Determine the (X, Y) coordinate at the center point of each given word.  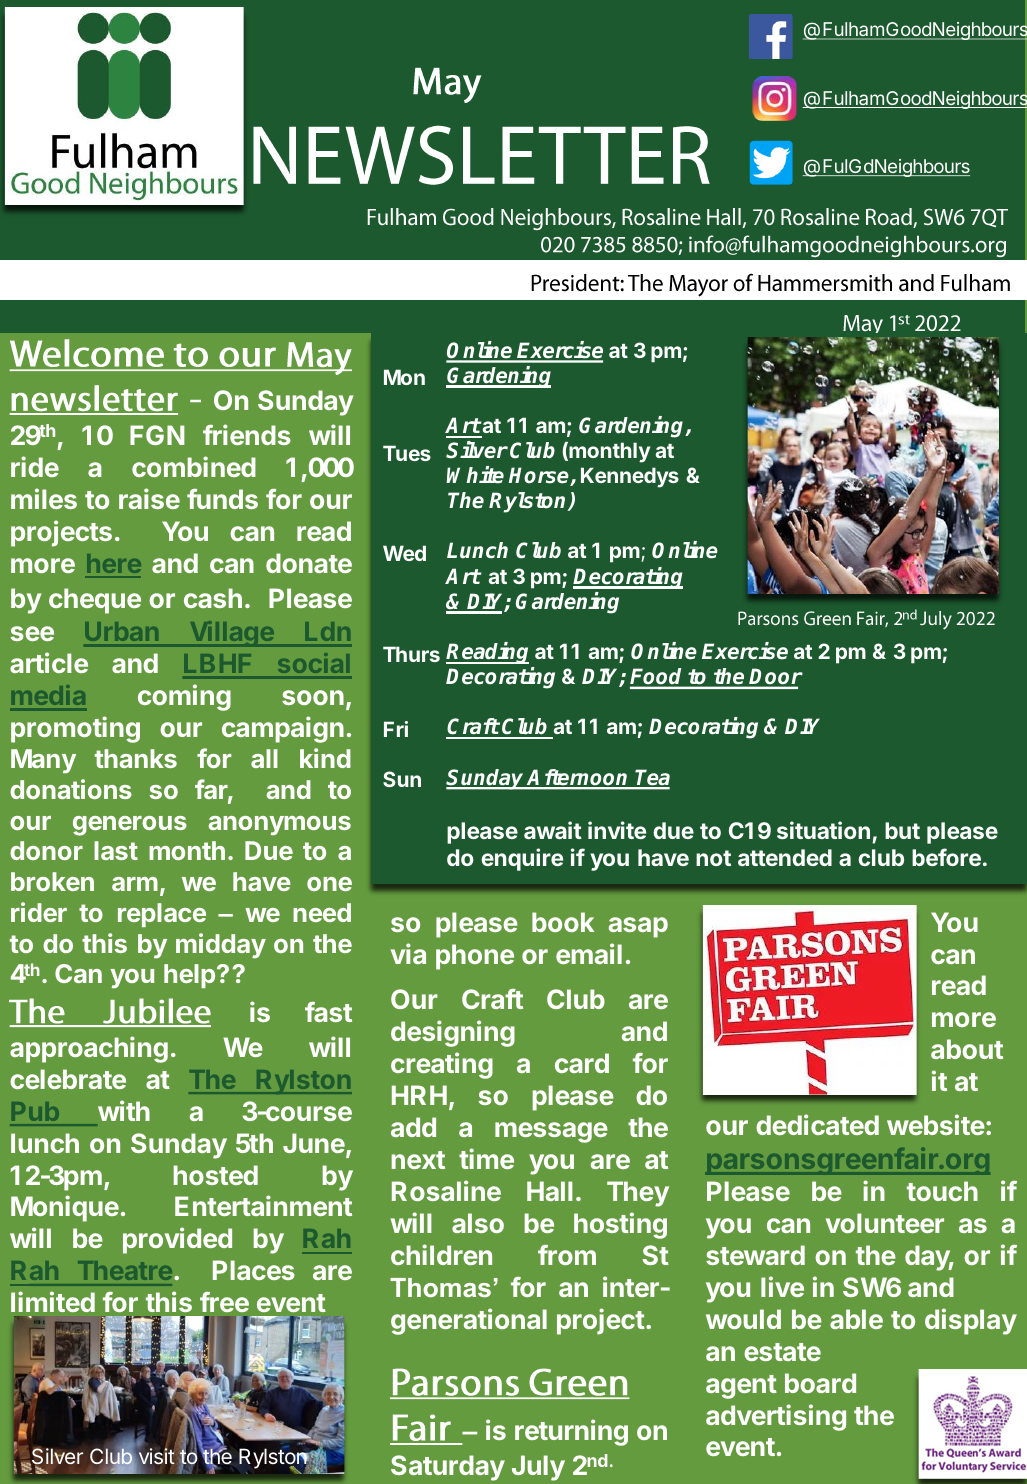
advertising (776, 1417)
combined (194, 466)
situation (823, 830)
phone (475, 957)
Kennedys (630, 477)
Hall (549, 1191)
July (538, 1468)
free (224, 1302)
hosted (216, 1175)
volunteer (885, 1223)
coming (184, 697)
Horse (540, 476)
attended (785, 857)
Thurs (411, 654)
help (189, 976)
